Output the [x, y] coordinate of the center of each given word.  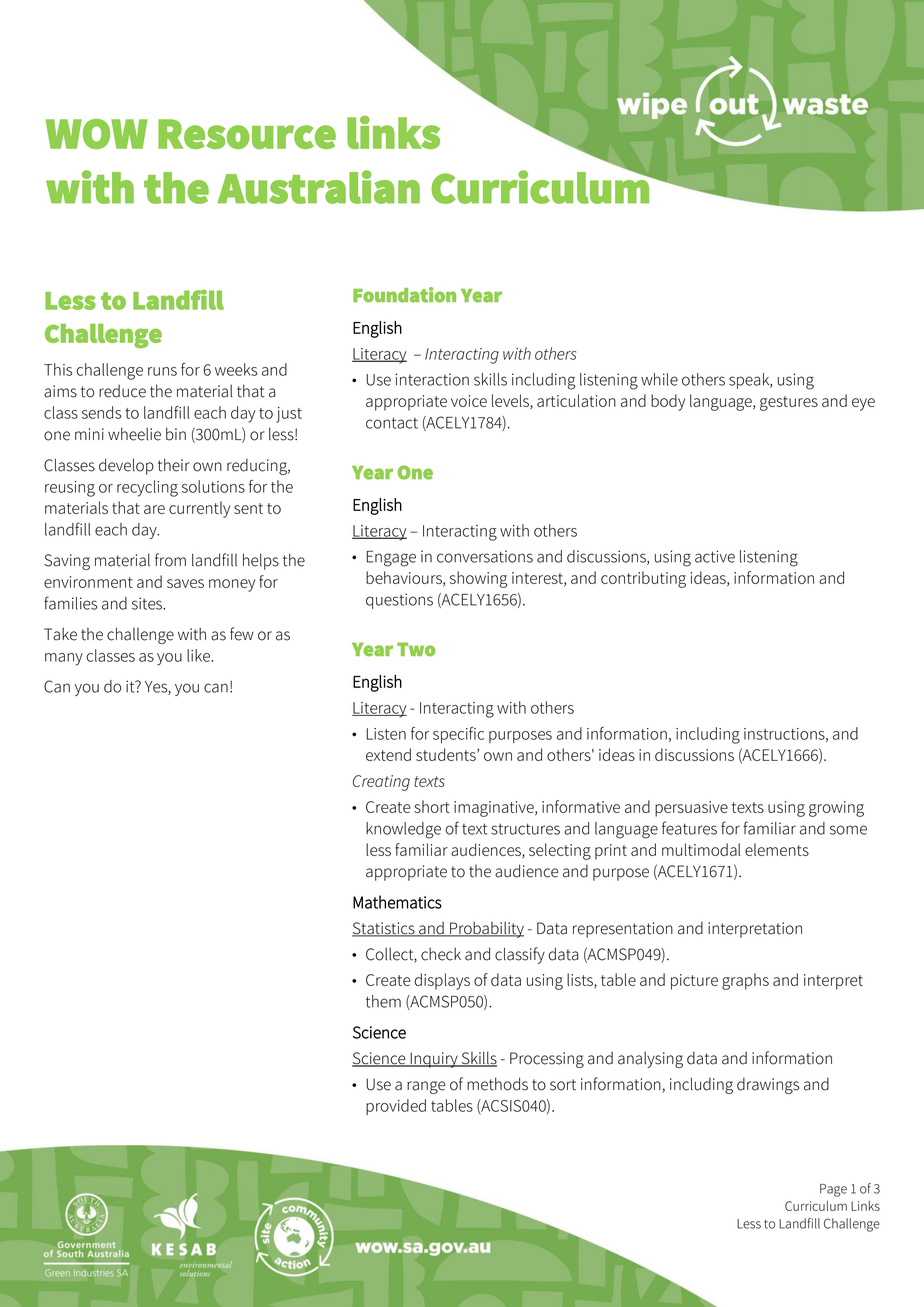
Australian [318, 187]
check [441, 954]
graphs [745, 981]
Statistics [384, 929]
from [170, 560]
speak [750, 381]
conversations [485, 556]
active [715, 556]
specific [458, 735]
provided [396, 1107]
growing [836, 809]
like [199, 655]
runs [162, 371]
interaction [432, 379]
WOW [96, 134]
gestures [789, 403]
